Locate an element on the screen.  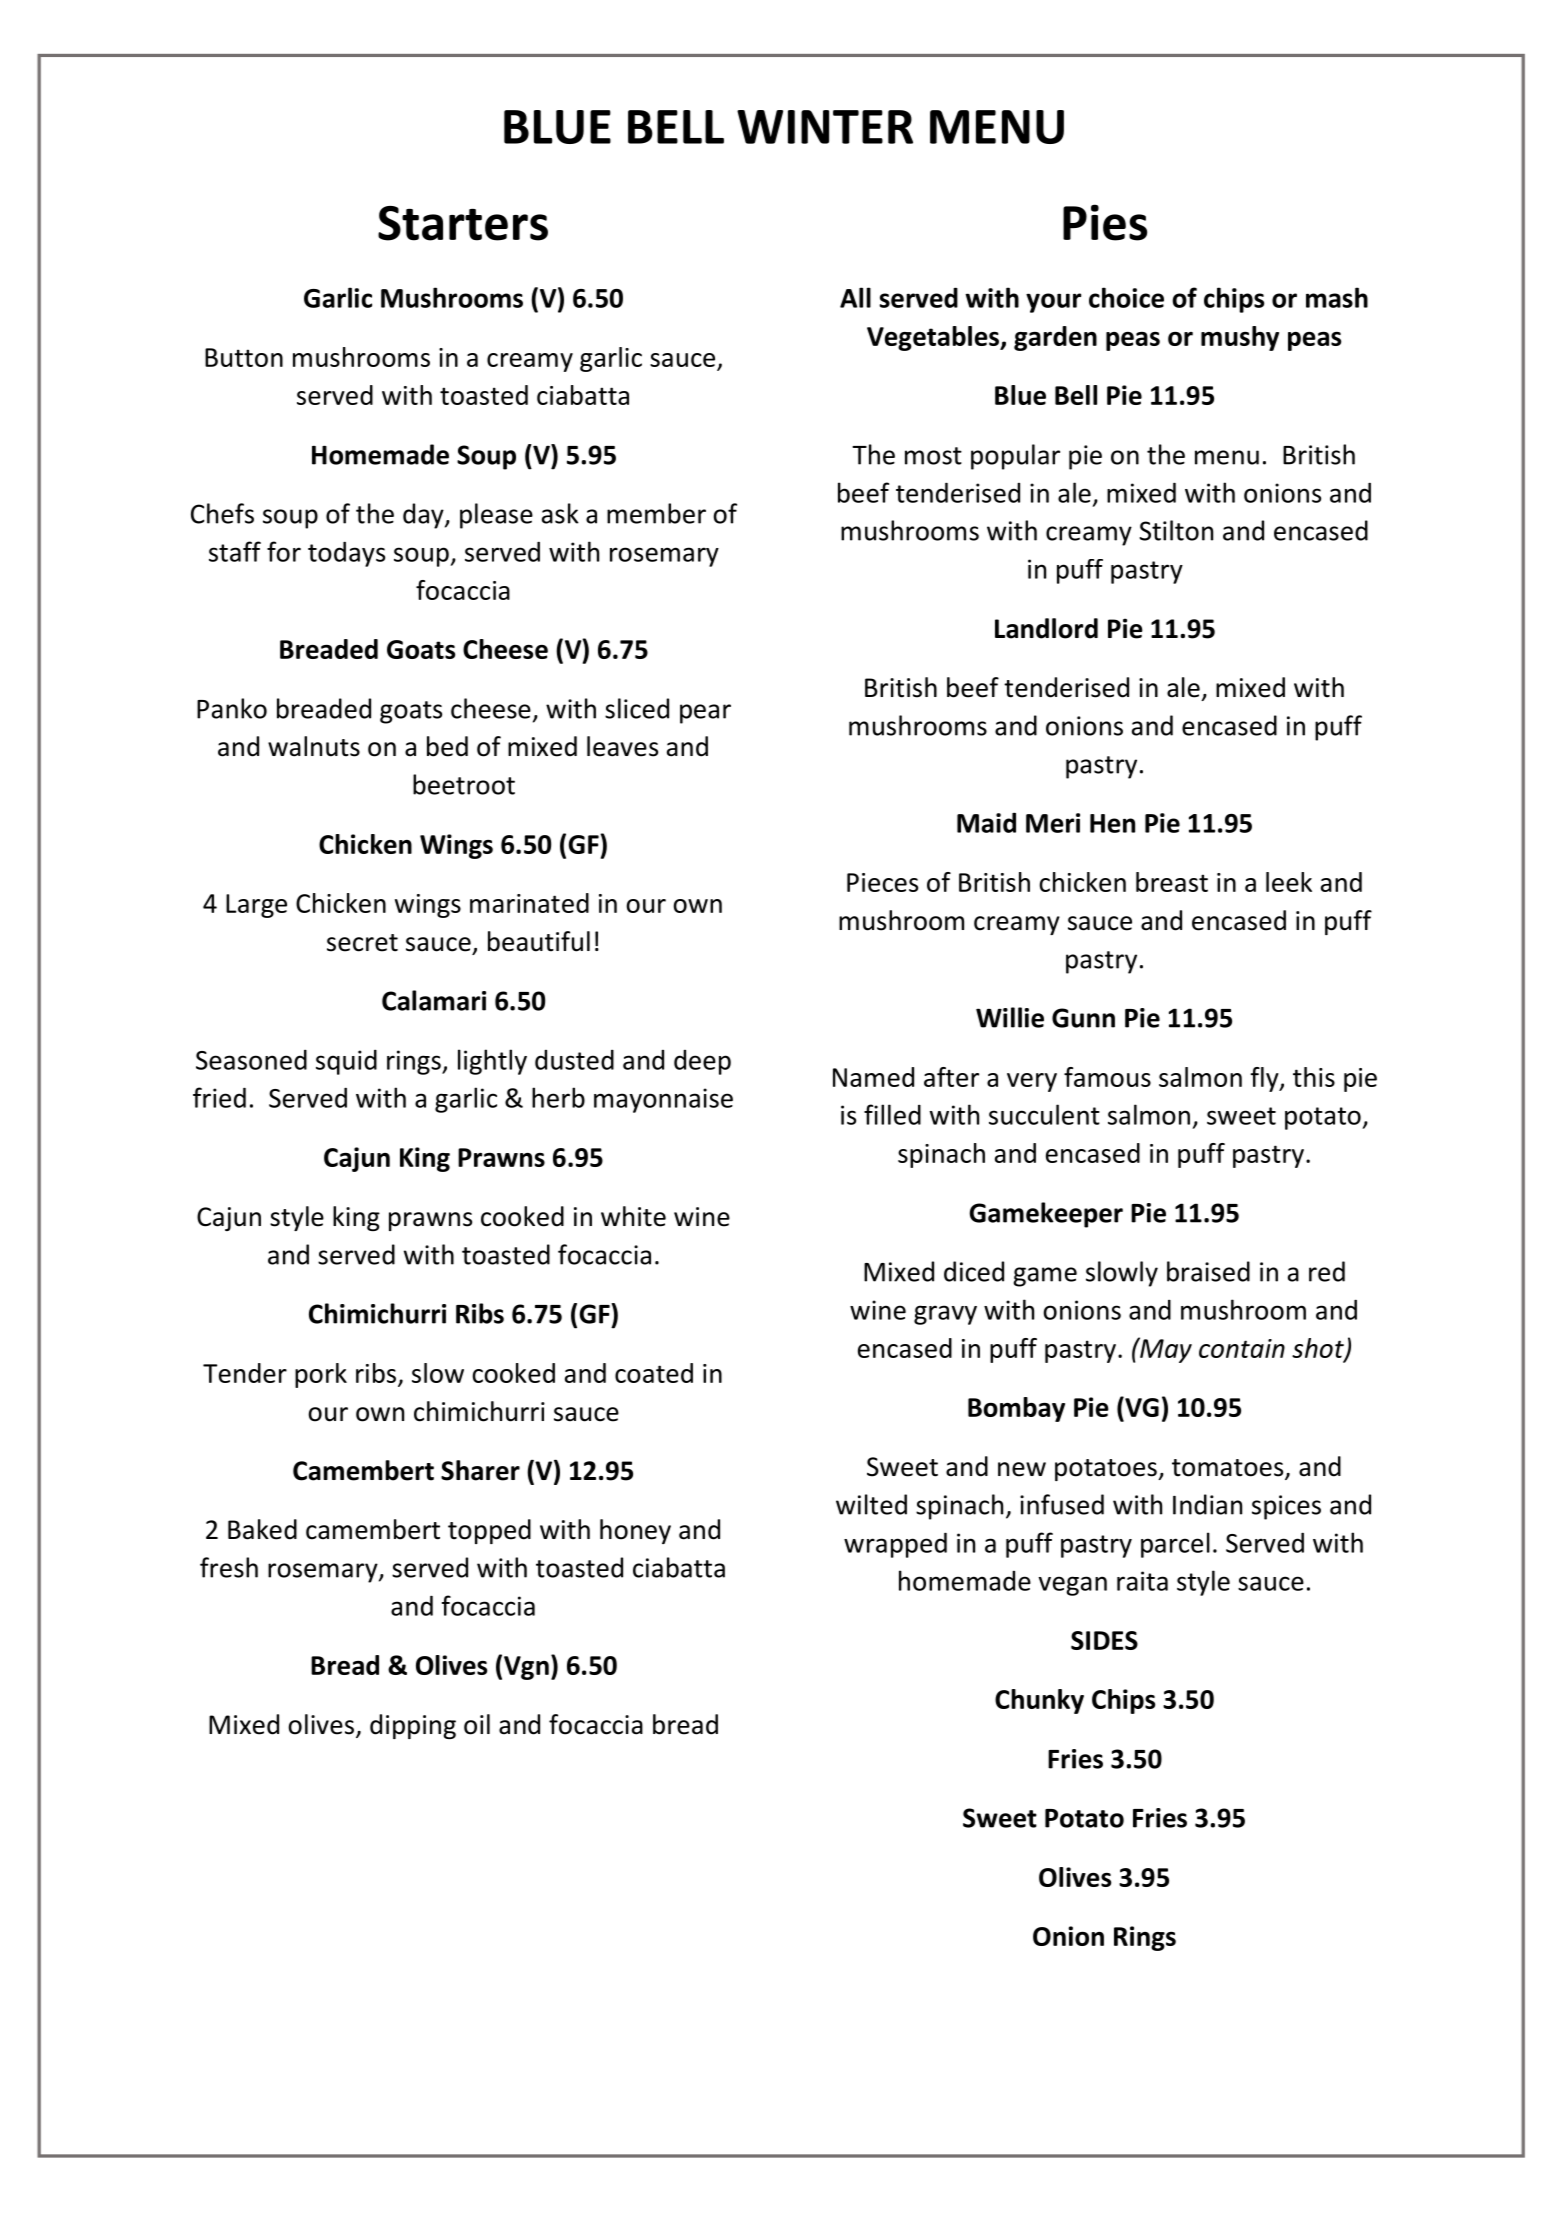
dipping is located at coordinates (413, 1726).
